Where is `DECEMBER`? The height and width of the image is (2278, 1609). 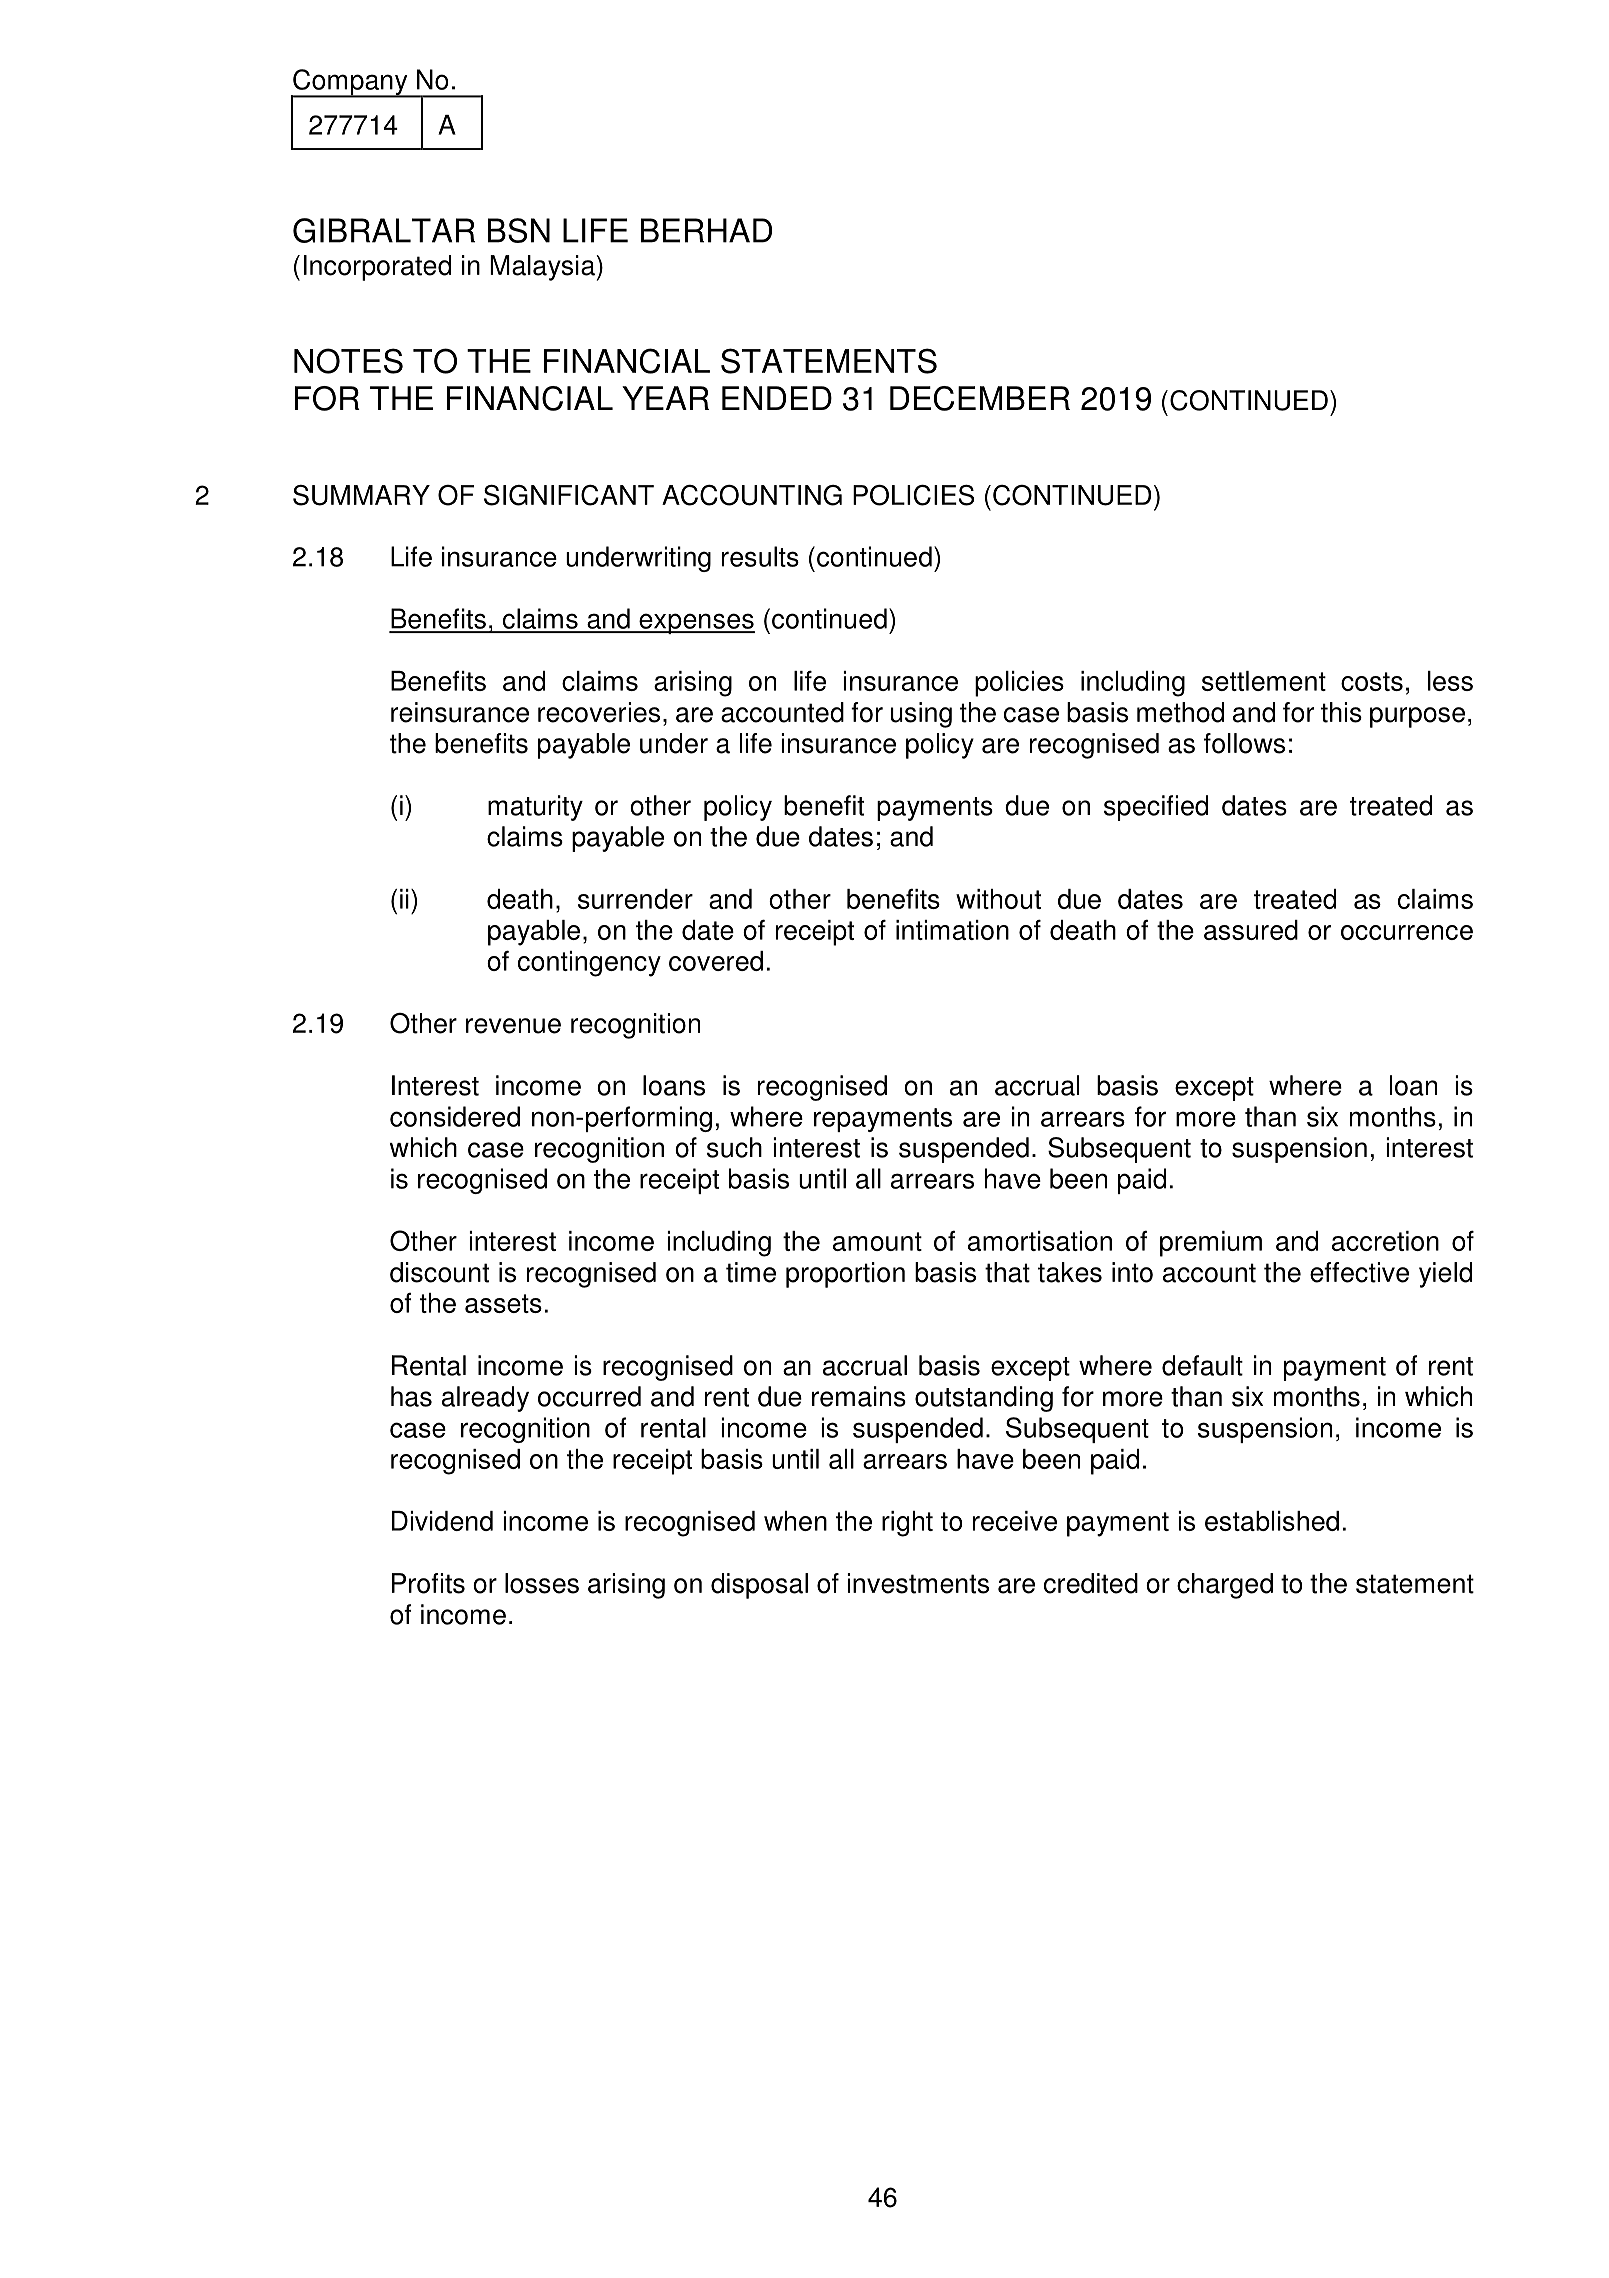 DECEMBER is located at coordinates (980, 398).
